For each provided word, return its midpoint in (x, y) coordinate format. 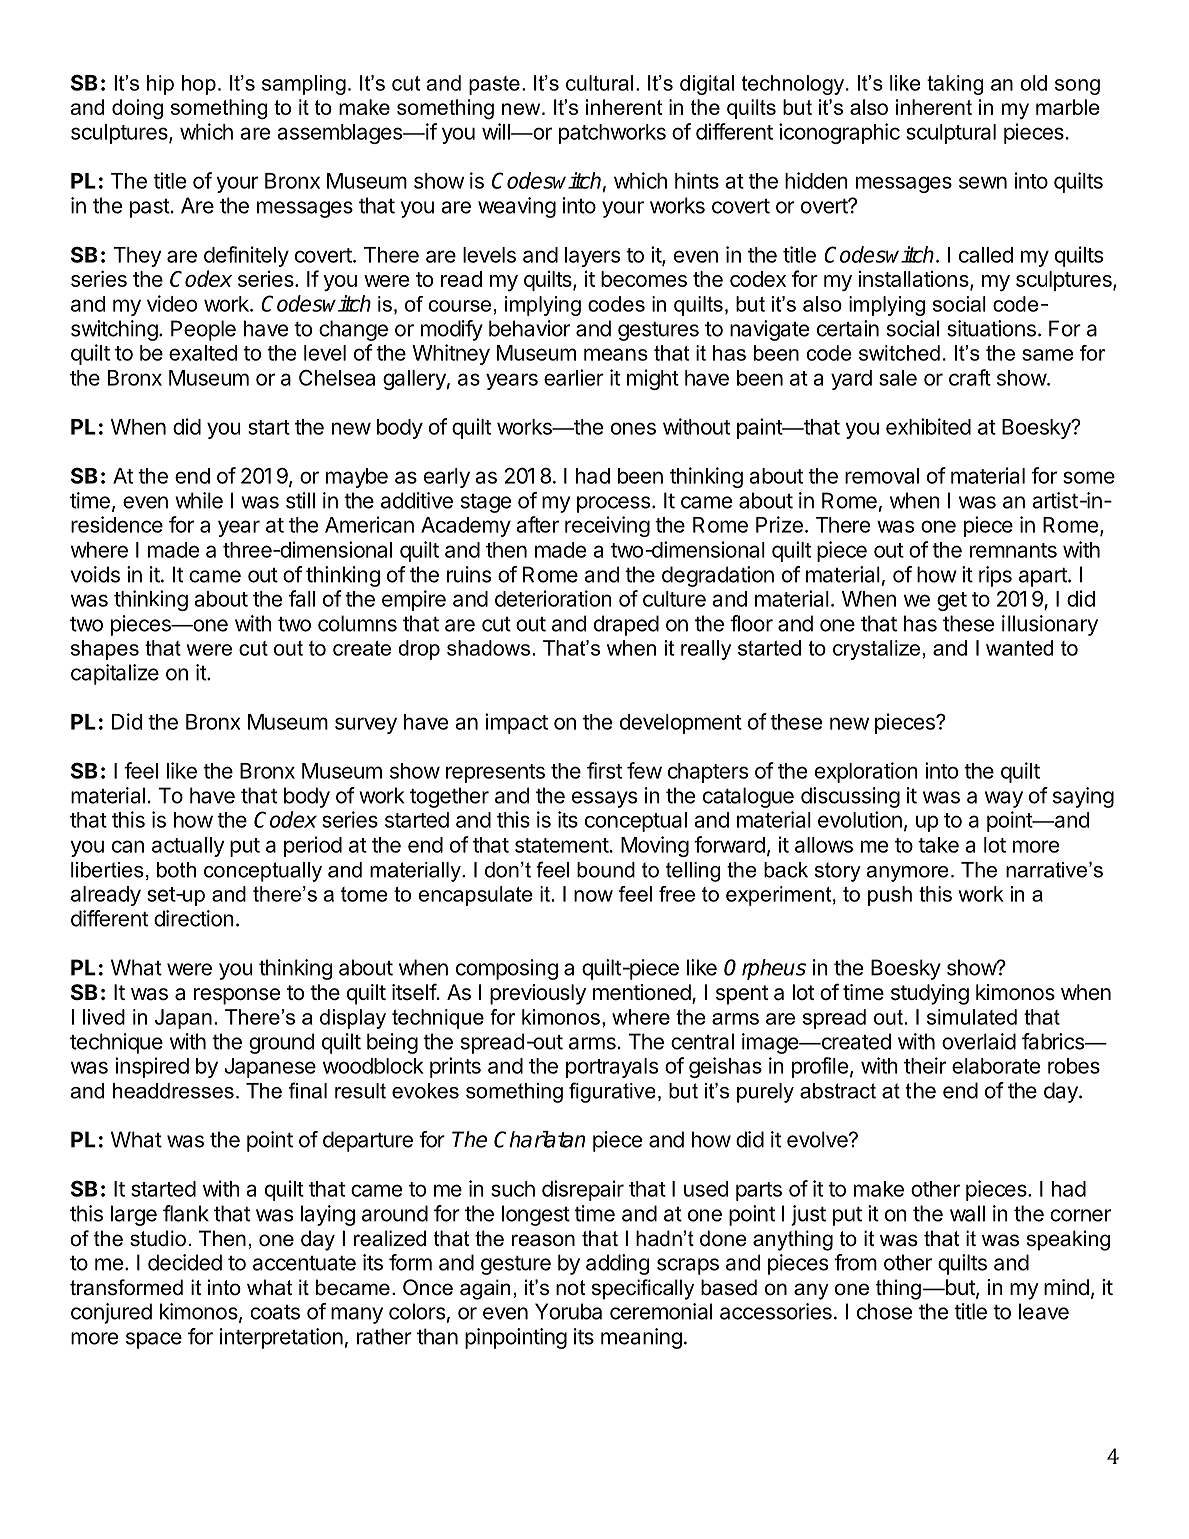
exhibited (928, 426)
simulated (972, 1017)
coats (275, 1312)
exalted (203, 353)
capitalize (115, 674)
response (237, 996)
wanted (1019, 648)
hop (199, 85)
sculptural (951, 134)
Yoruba (568, 1311)
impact (516, 723)
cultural (599, 83)
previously (538, 994)
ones (633, 428)
